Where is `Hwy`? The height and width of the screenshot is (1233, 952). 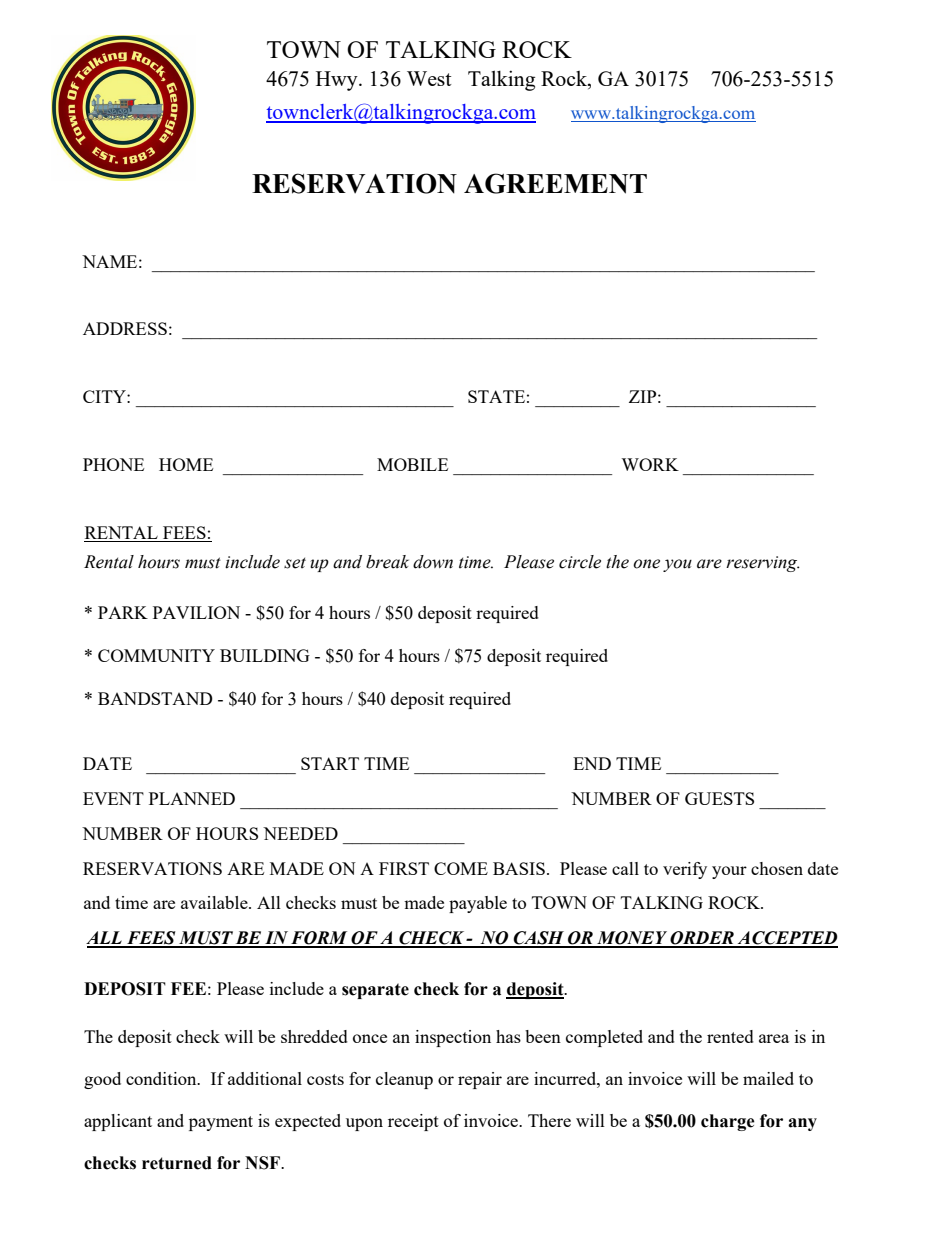 Hwy is located at coordinates (338, 81).
